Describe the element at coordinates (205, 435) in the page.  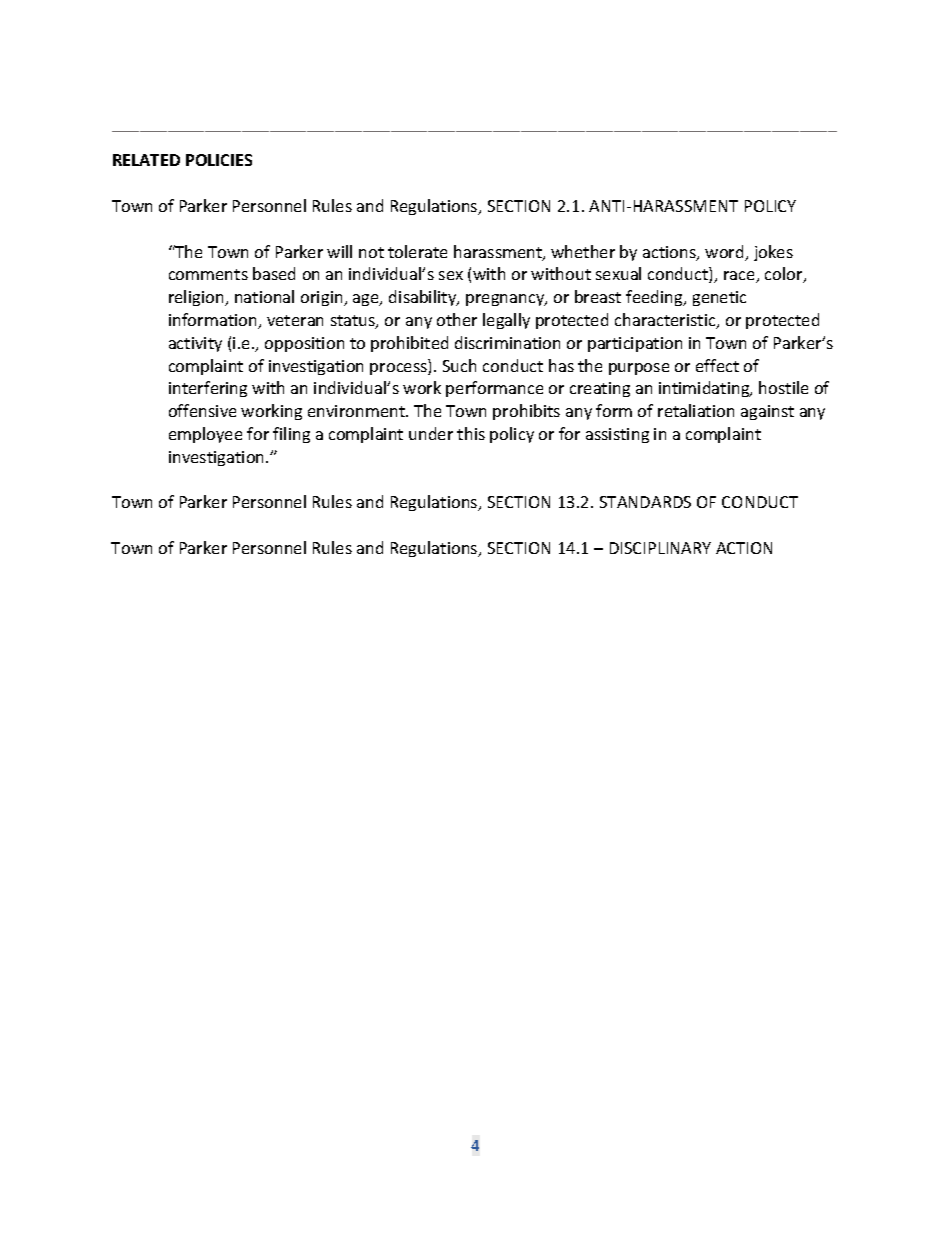
I see `employee` at that location.
